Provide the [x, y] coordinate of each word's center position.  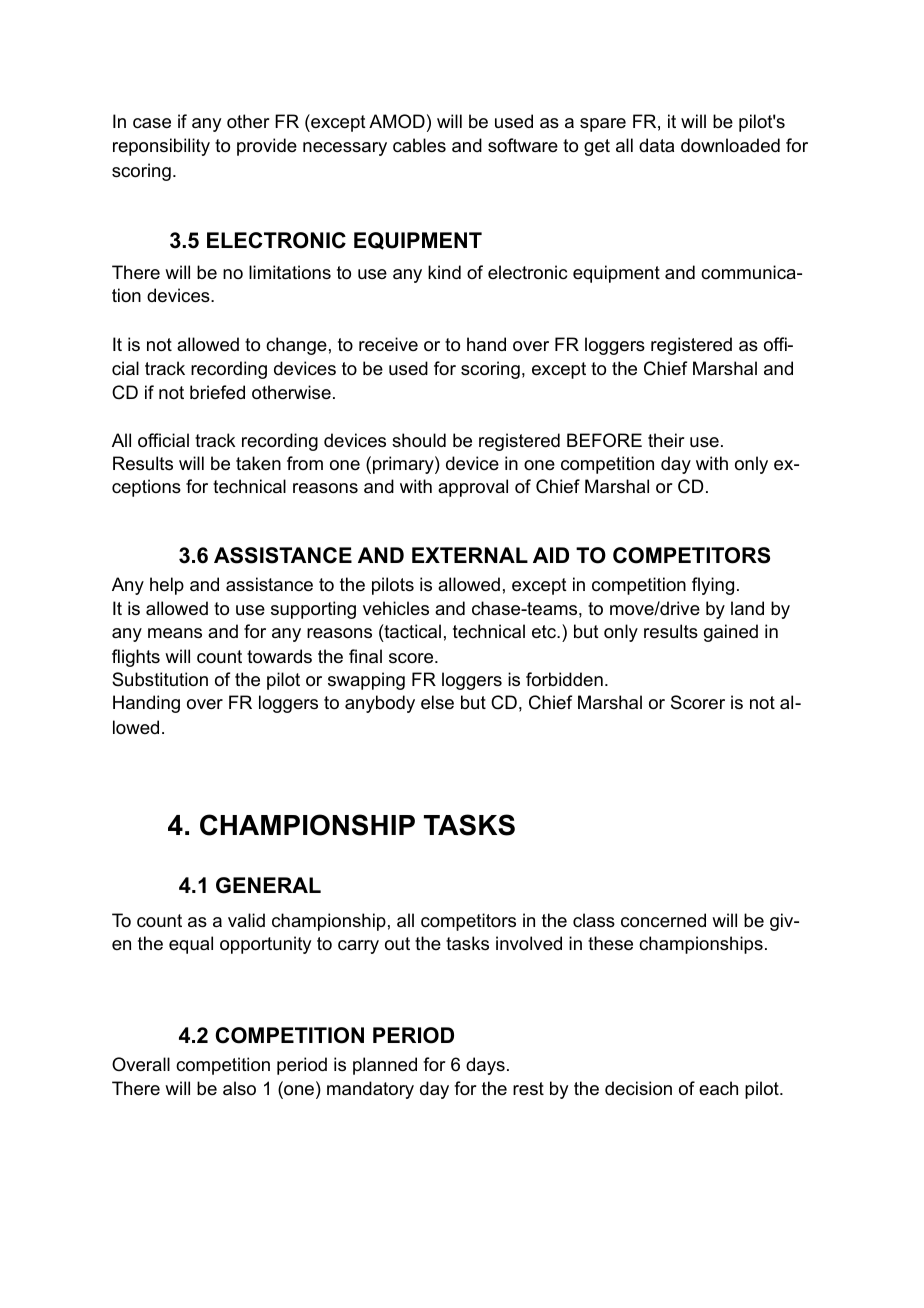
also [239, 1088]
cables [419, 145]
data [656, 145]
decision [638, 1088]
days [485, 1066]
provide [267, 147]
